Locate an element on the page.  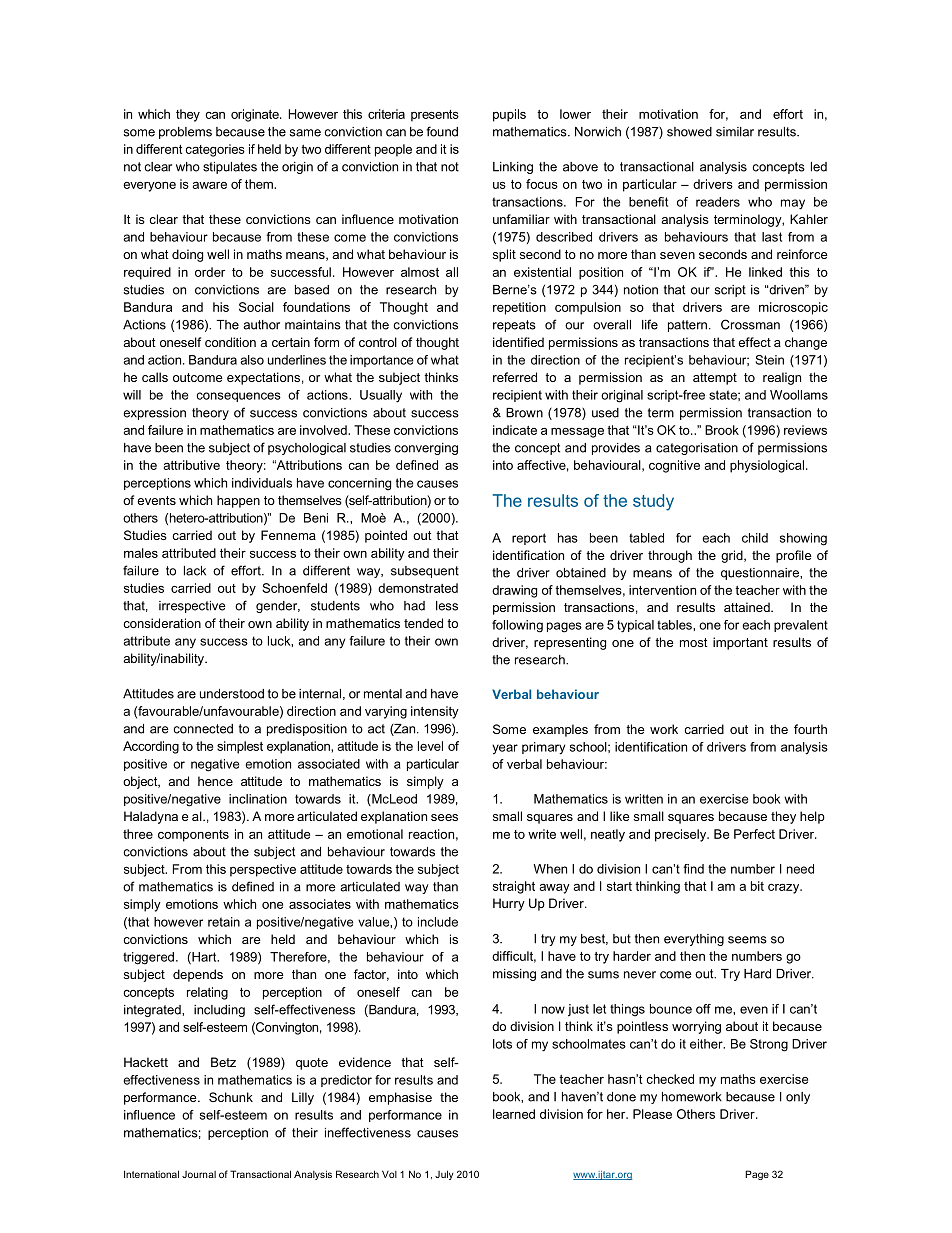
year is located at coordinates (505, 749).
